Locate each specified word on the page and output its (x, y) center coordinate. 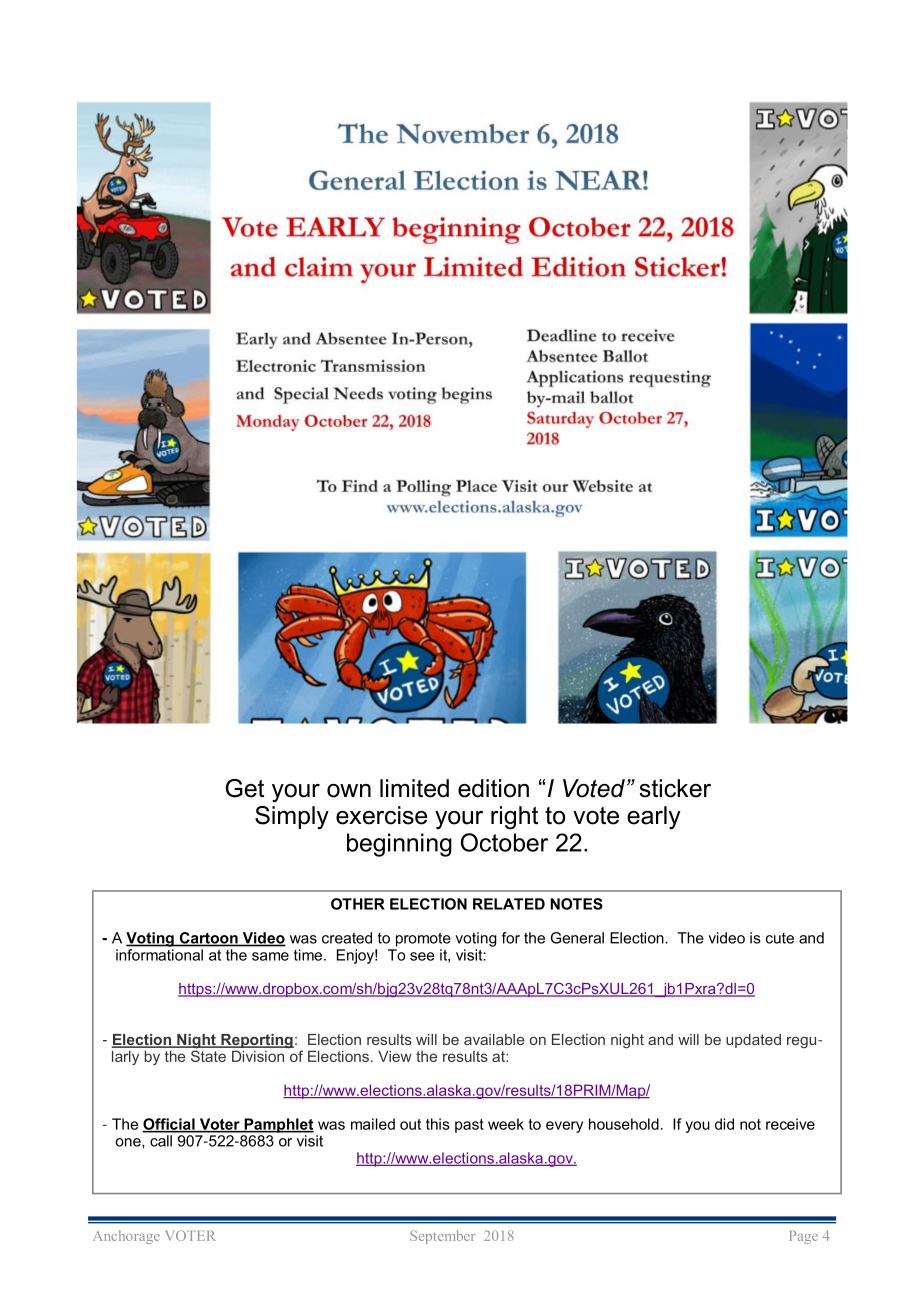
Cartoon (208, 939)
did (724, 1124)
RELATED (509, 904)
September (442, 1237)
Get (245, 788)
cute (780, 938)
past (469, 1126)
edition (493, 788)
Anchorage (126, 1237)
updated (753, 1041)
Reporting (256, 1042)
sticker (675, 788)
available (494, 1039)
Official (170, 1125)
